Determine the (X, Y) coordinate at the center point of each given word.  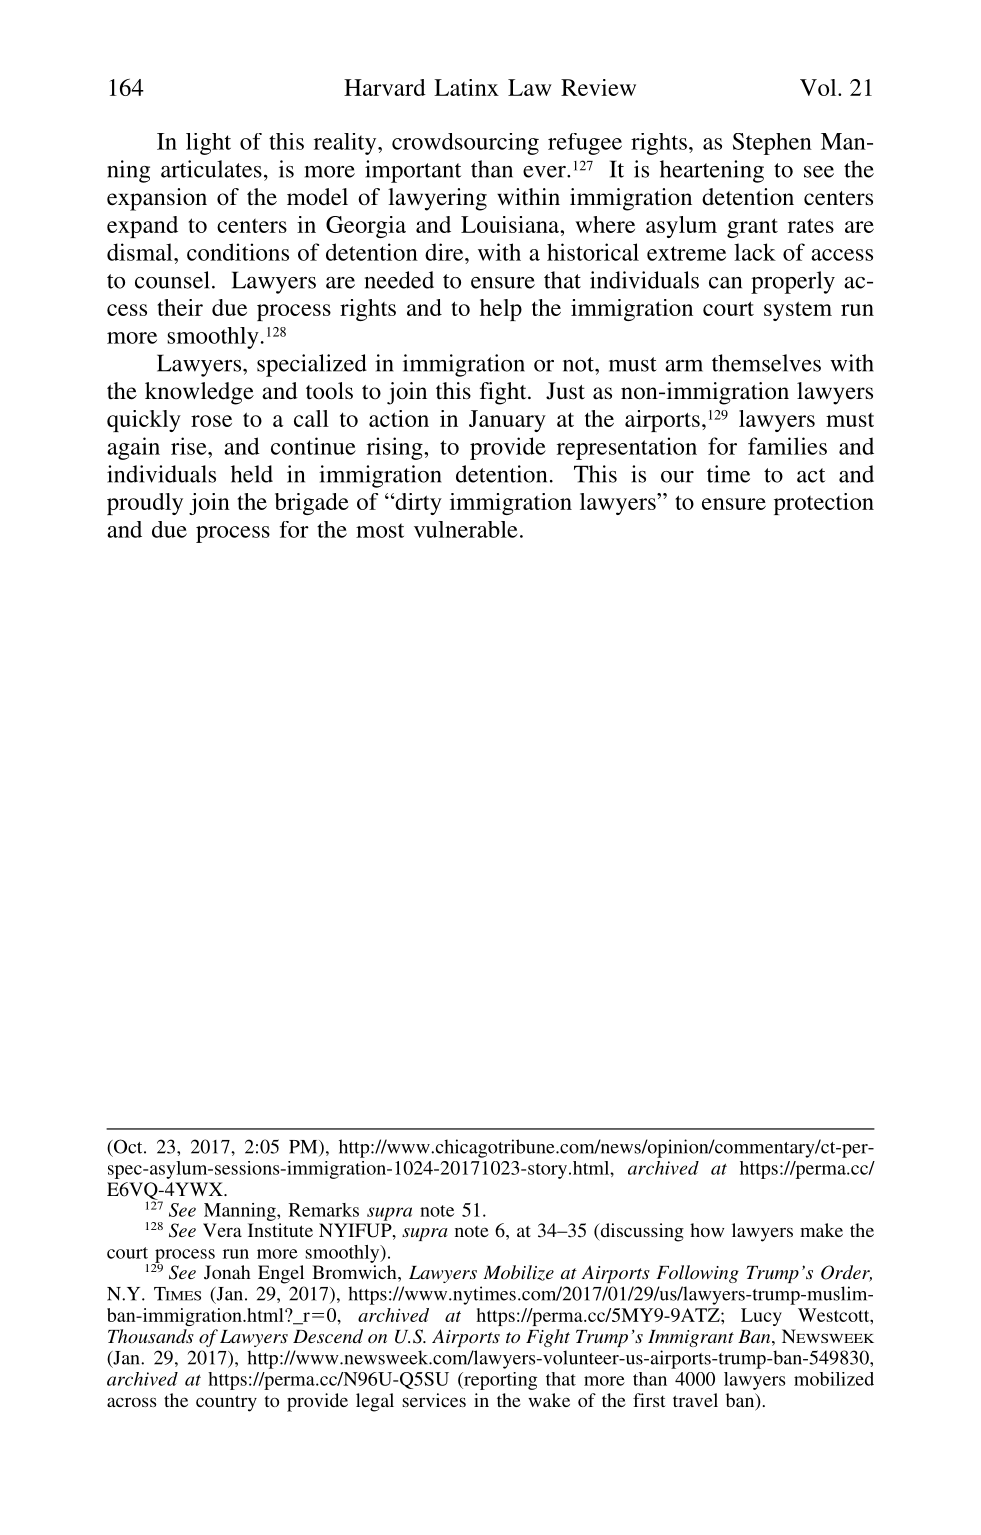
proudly (145, 504)
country (226, 1403)
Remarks (324, 1210)
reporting (499, 1381)
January (507, 421)
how (707, 1230)
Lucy (761, 1317)
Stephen (772, 144)
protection (824, 504)
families (787, 446)
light (208, 144)
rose (211, 421)
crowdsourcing (465, 144)
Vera (222, 1230)
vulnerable (466, 529)
